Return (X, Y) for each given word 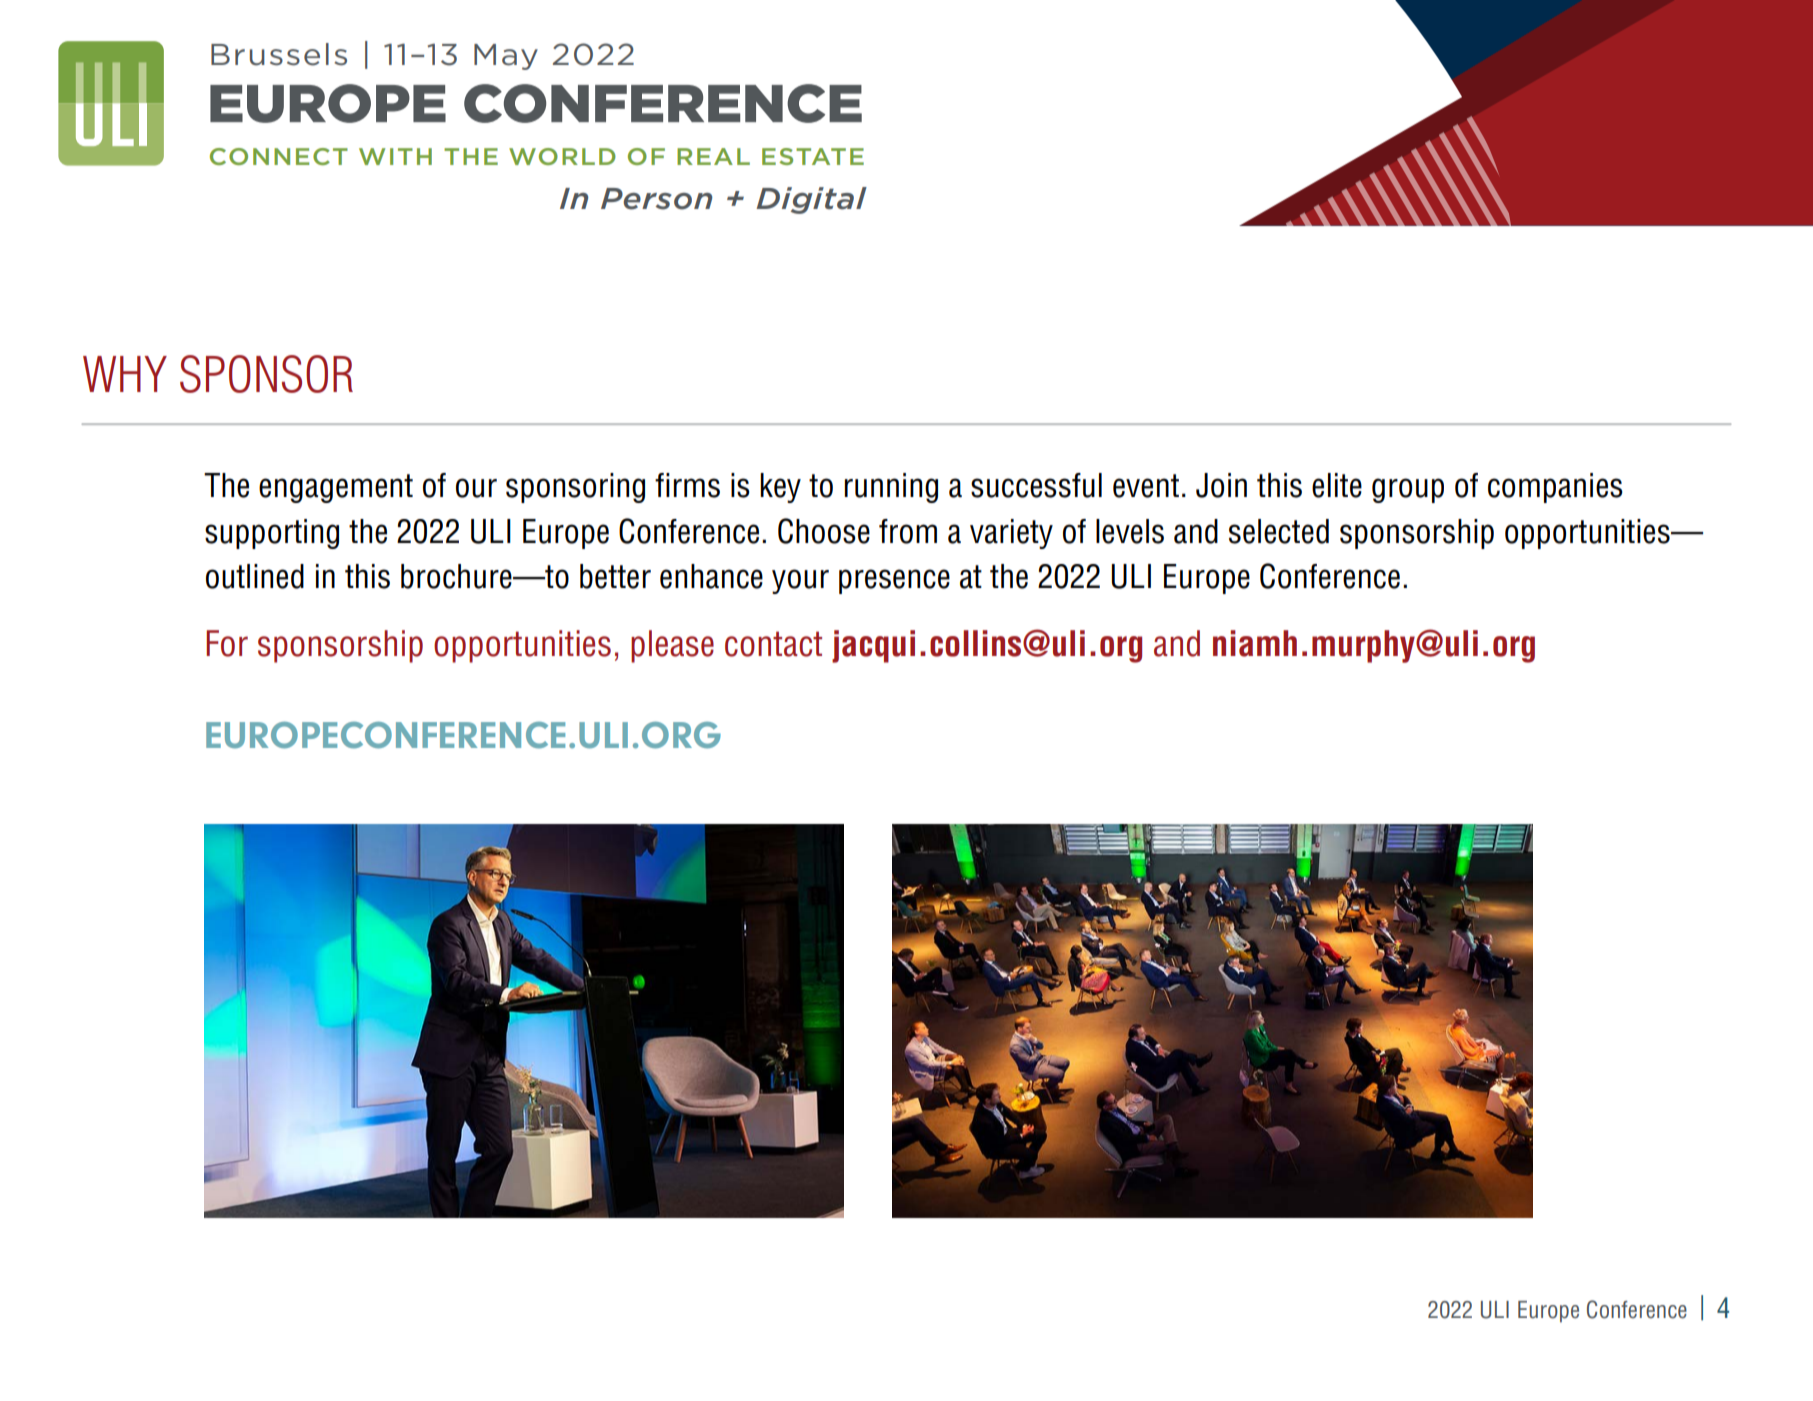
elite (1337, 485)
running (891, 488)
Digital (811, 200)
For (227, 643)
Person (656, 199)
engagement (336, 488)
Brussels (279, 54)
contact (773, 644)
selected (1279, 531)
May (506, 57)
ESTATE (813, 156)
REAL (713, 156)
